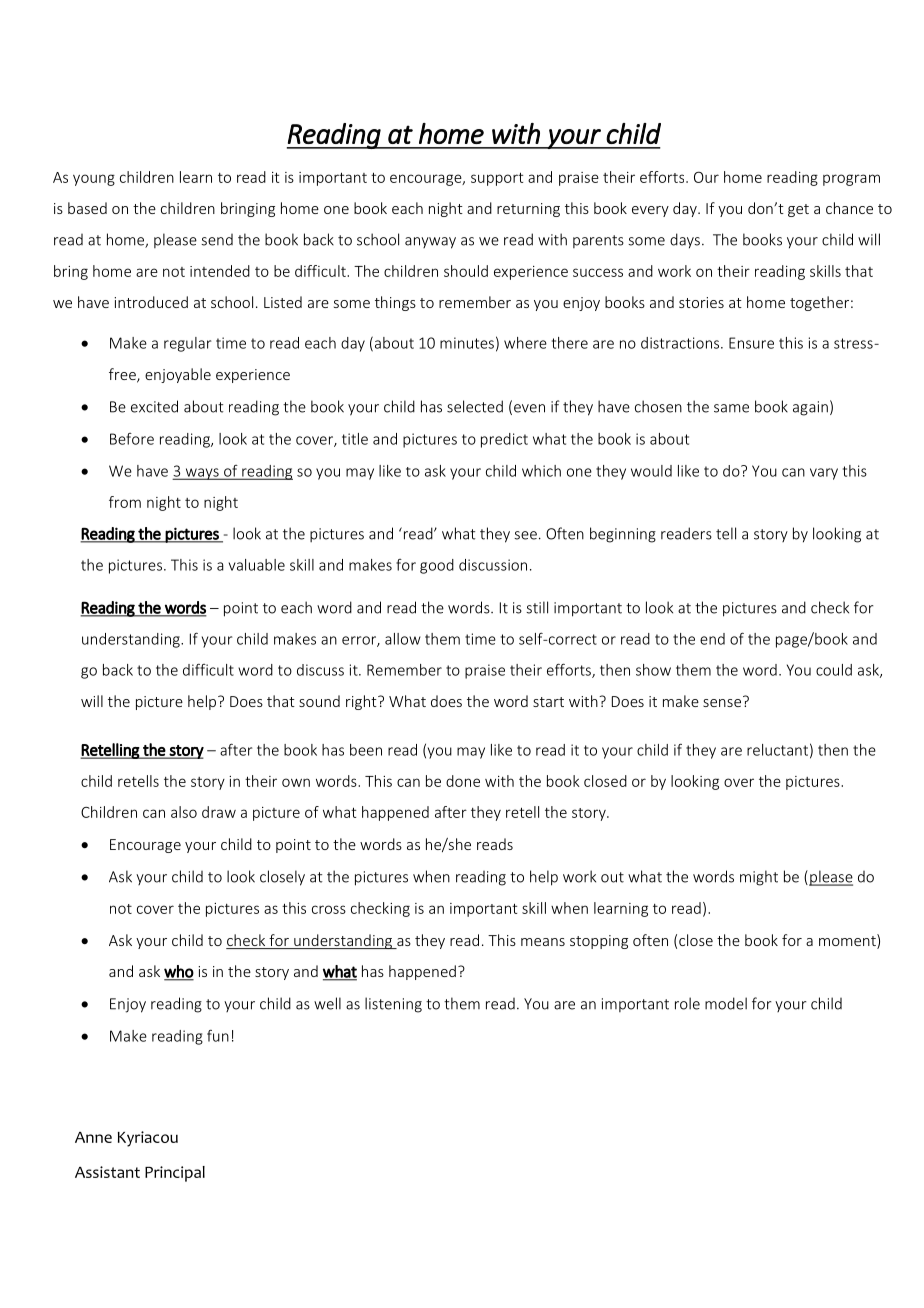 This document has width=924, height=1308. I want to click on model, so click(726, 1003).
